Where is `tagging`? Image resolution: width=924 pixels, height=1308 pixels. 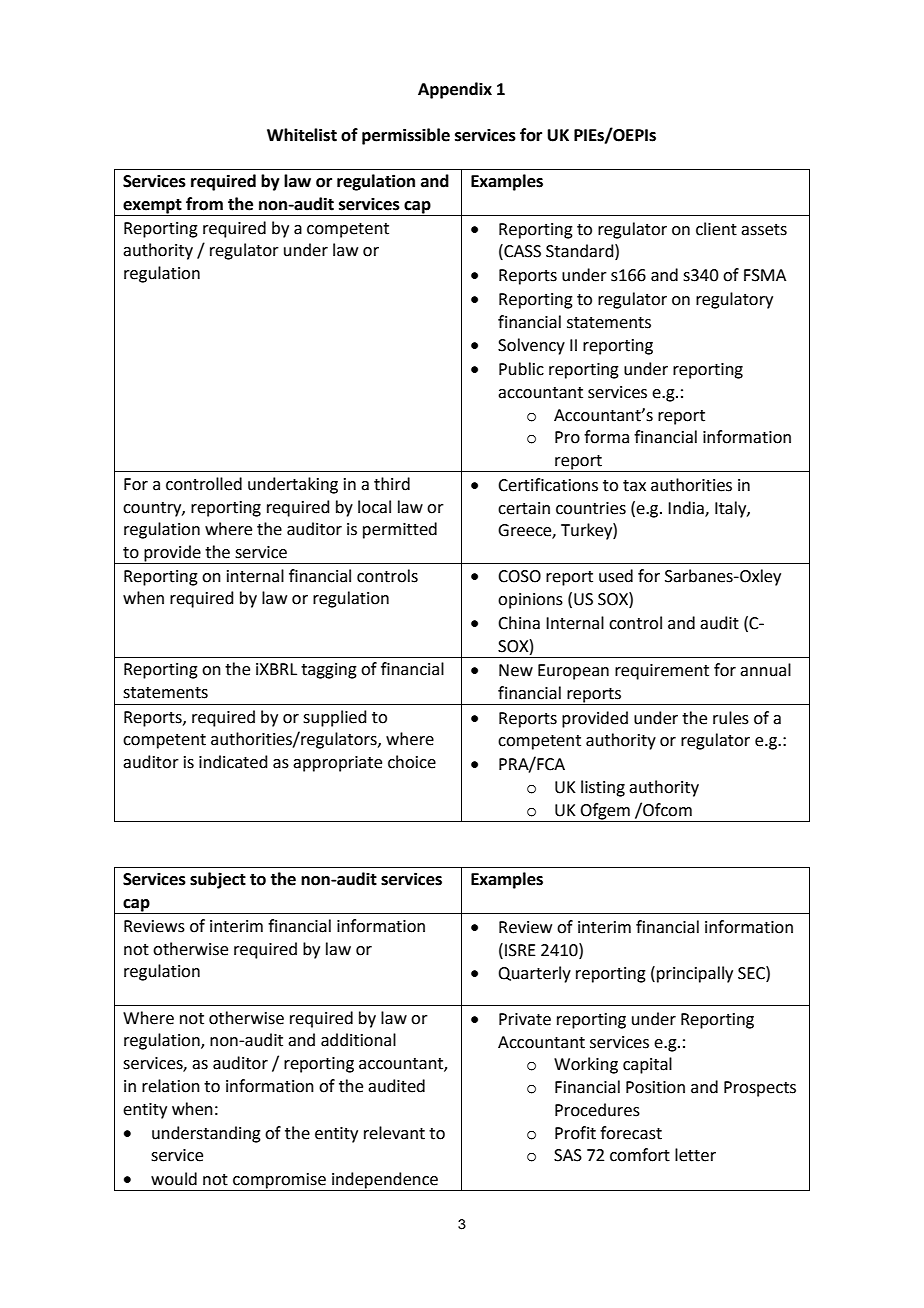
tagging is located at coordinates (329, 671).
